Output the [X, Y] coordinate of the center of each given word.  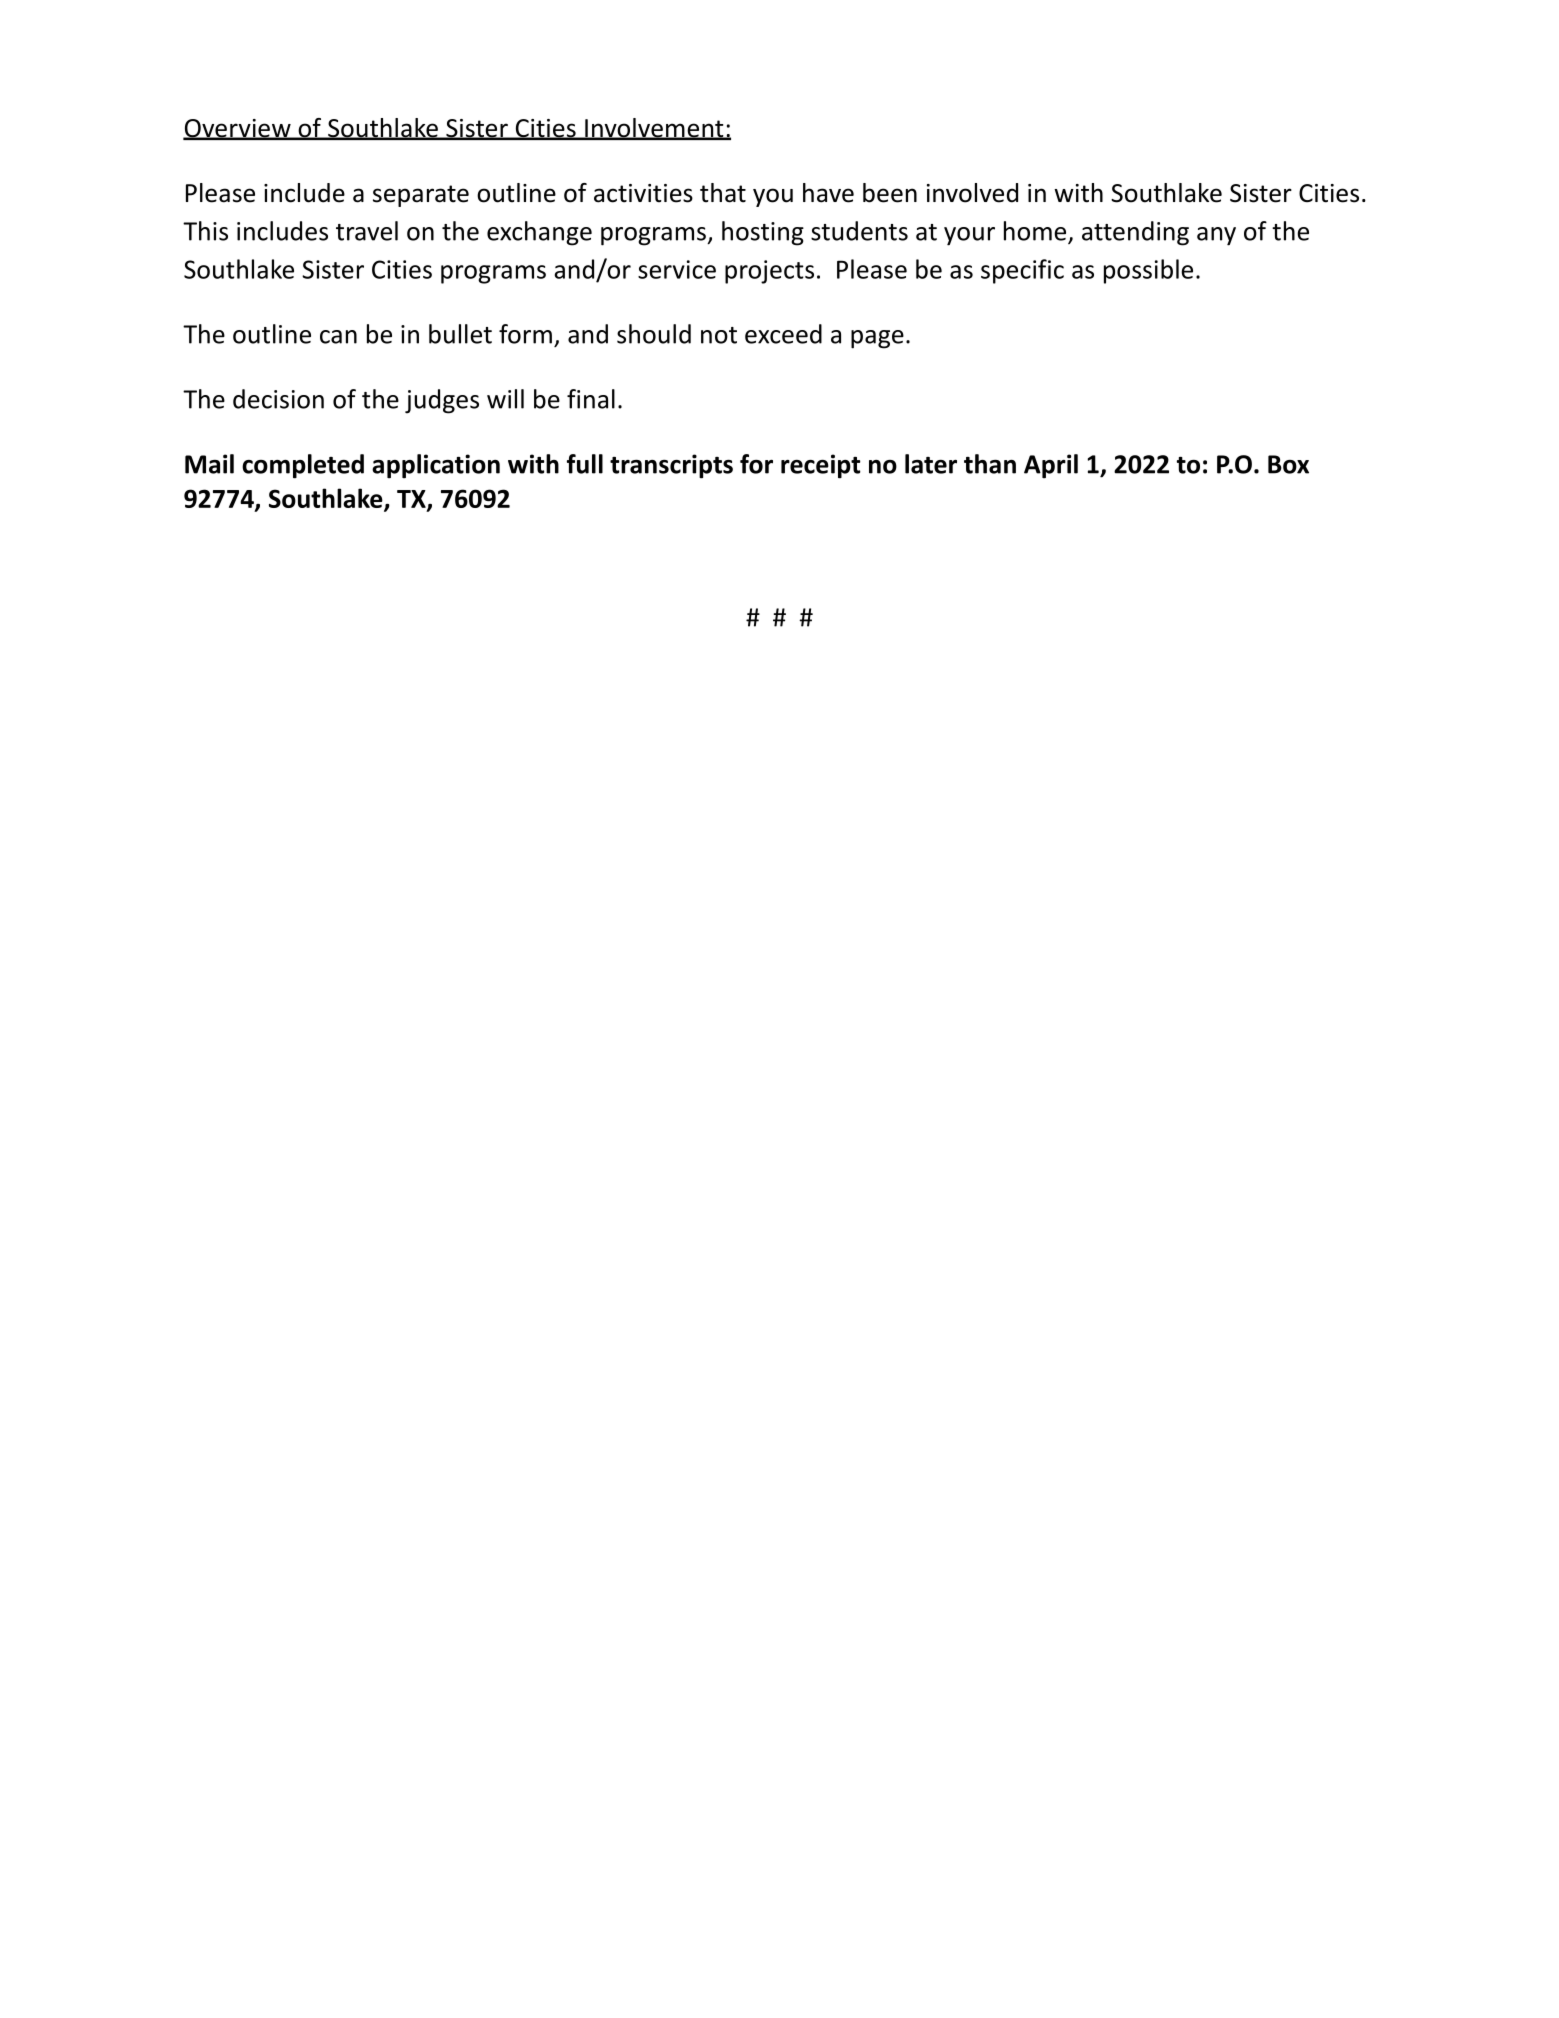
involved [972, 193]
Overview [238, 129]
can [338, 337]
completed [303, 466]
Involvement [654, 129]
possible [1148, 271]
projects [769, 272]
